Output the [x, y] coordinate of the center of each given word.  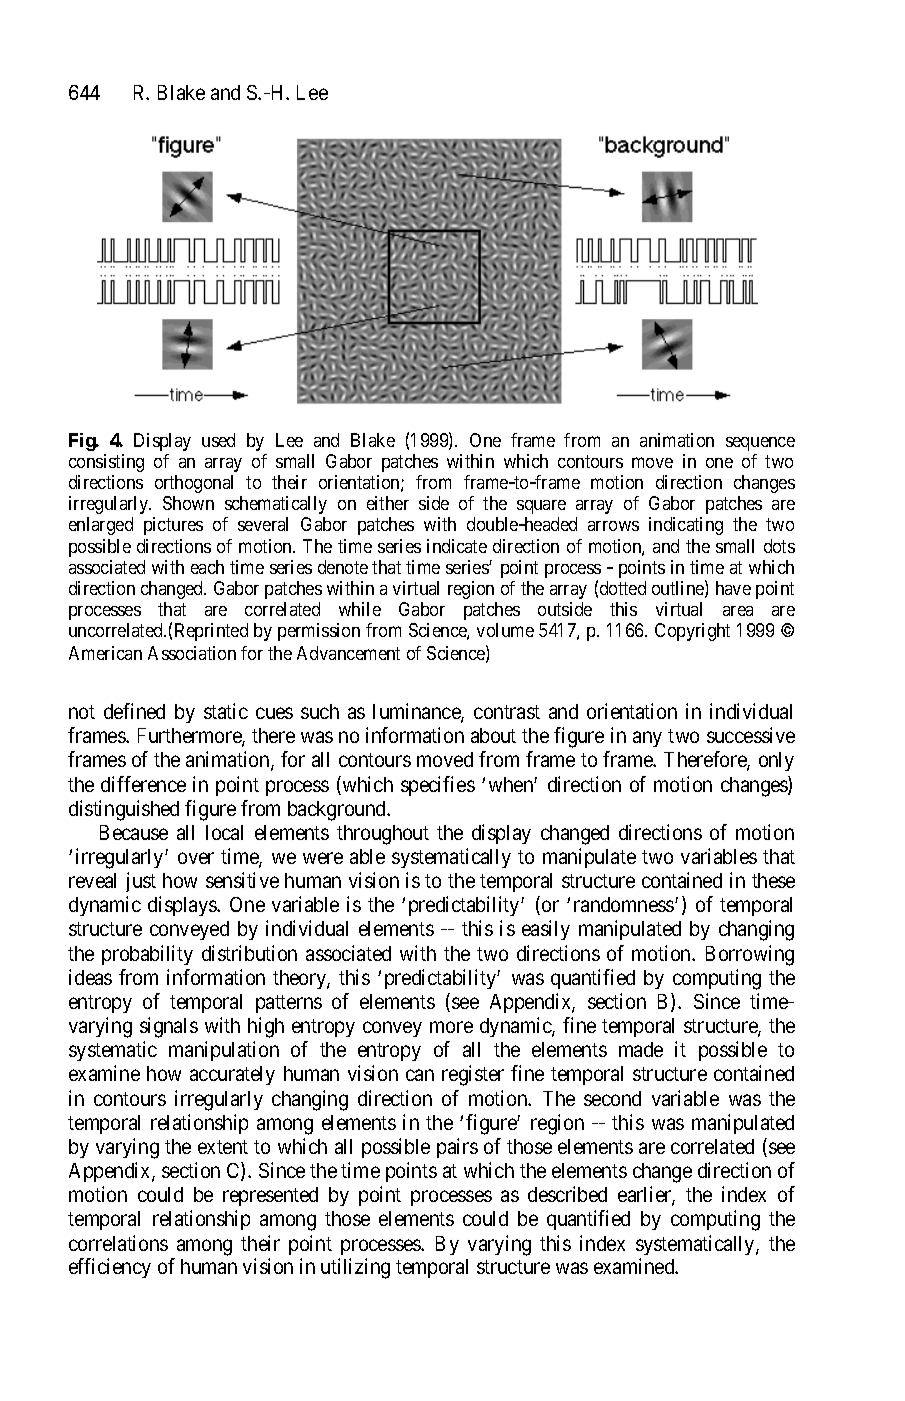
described [567, 1194]
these [773, 880]
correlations [118, 1243]
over [196, 858]
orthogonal [194, 484]
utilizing [355, 1268]
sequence [760, 444]
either [388, 503]
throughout [383, 835]
